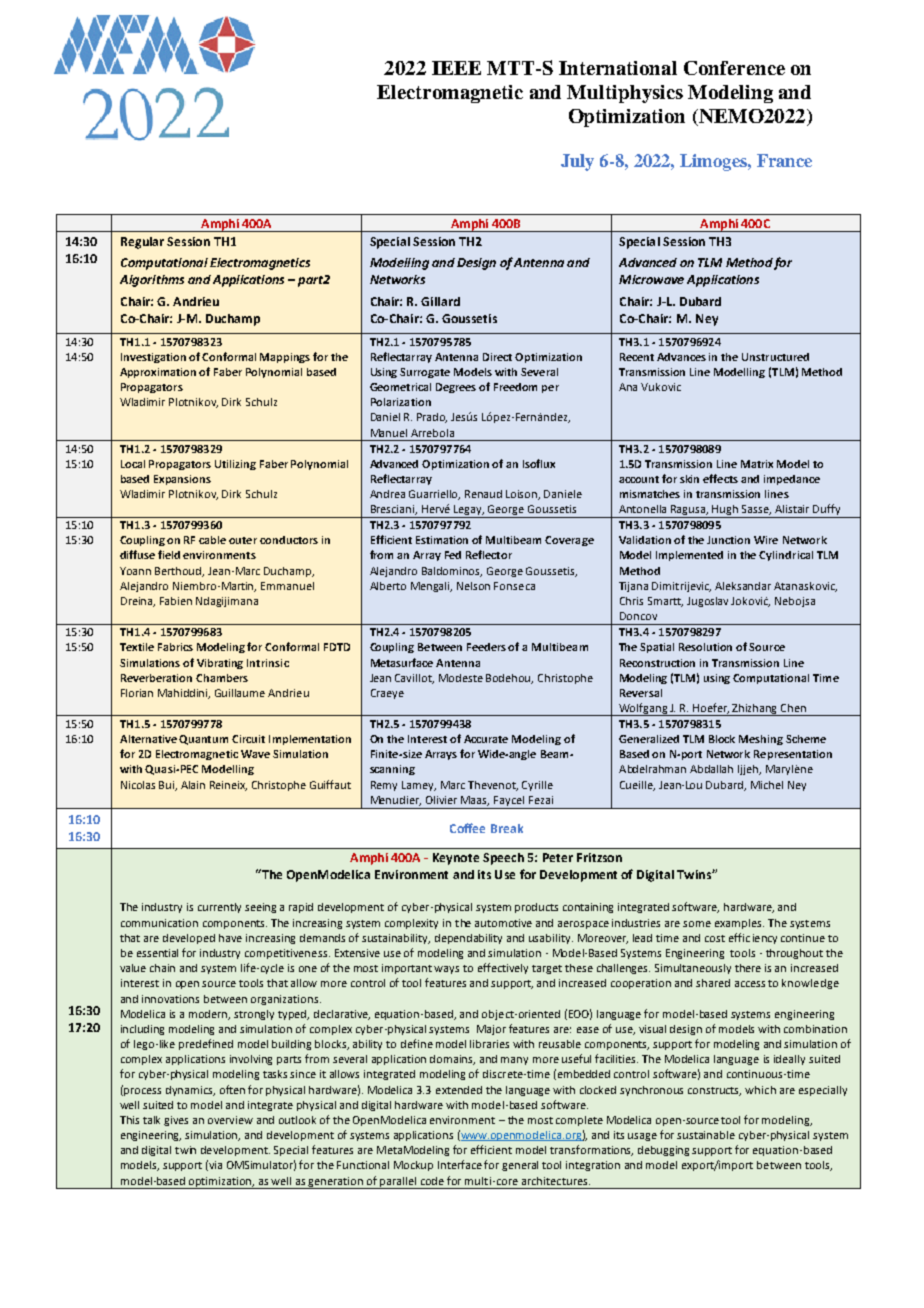  What do you see at coordinates (726, 511) in the screenshot?
I see `Hugh` at bounding box center [726, 511].
